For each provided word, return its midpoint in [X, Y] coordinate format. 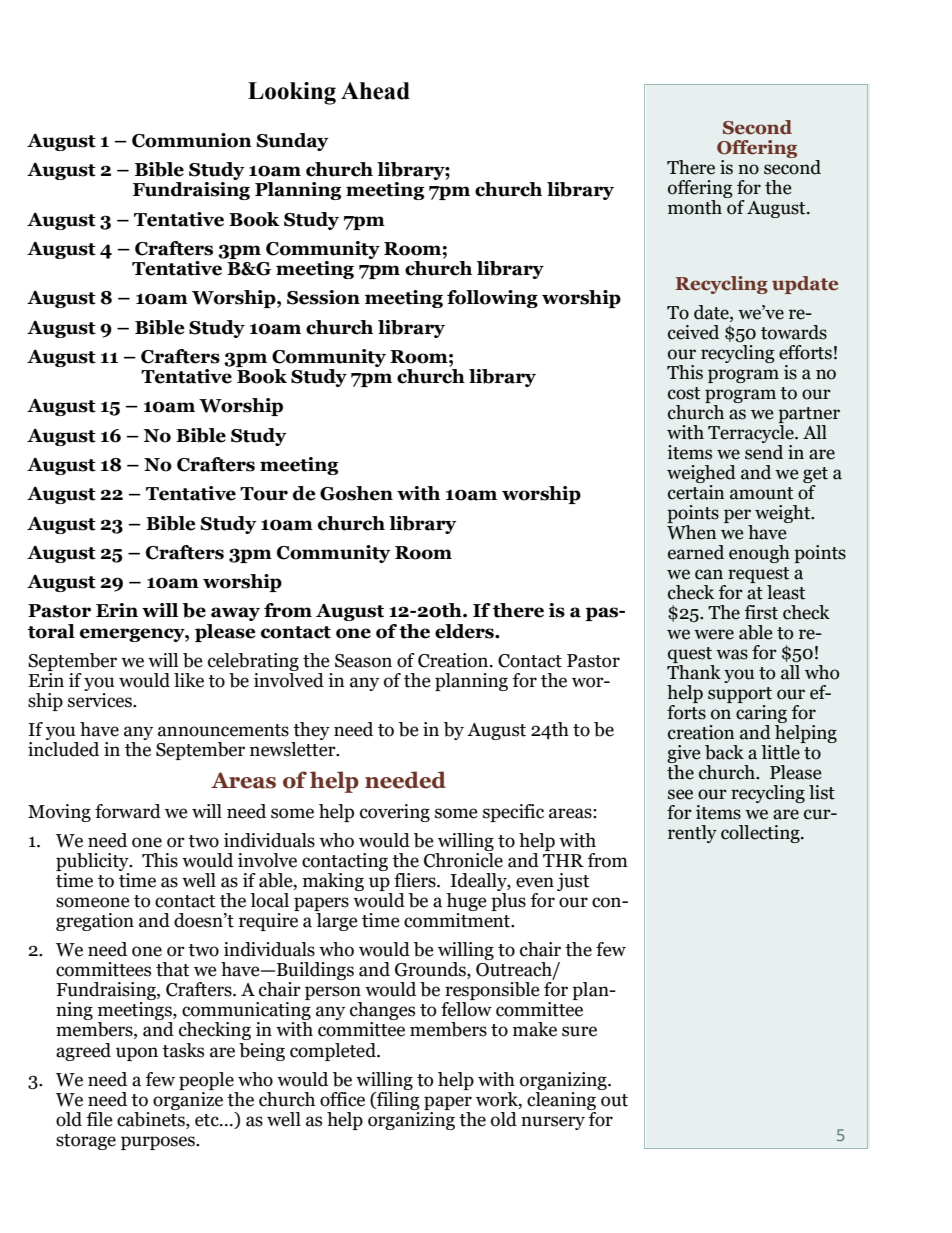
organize [188, 1099]
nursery [553, 1123]
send [764, 451]
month [696, 206]
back [724, 752]
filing [397, 1099]
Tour [264, 494]
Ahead [375, 91]
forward [128, 811]
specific [513, 813]
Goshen [356, 493]
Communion [192, 140]
